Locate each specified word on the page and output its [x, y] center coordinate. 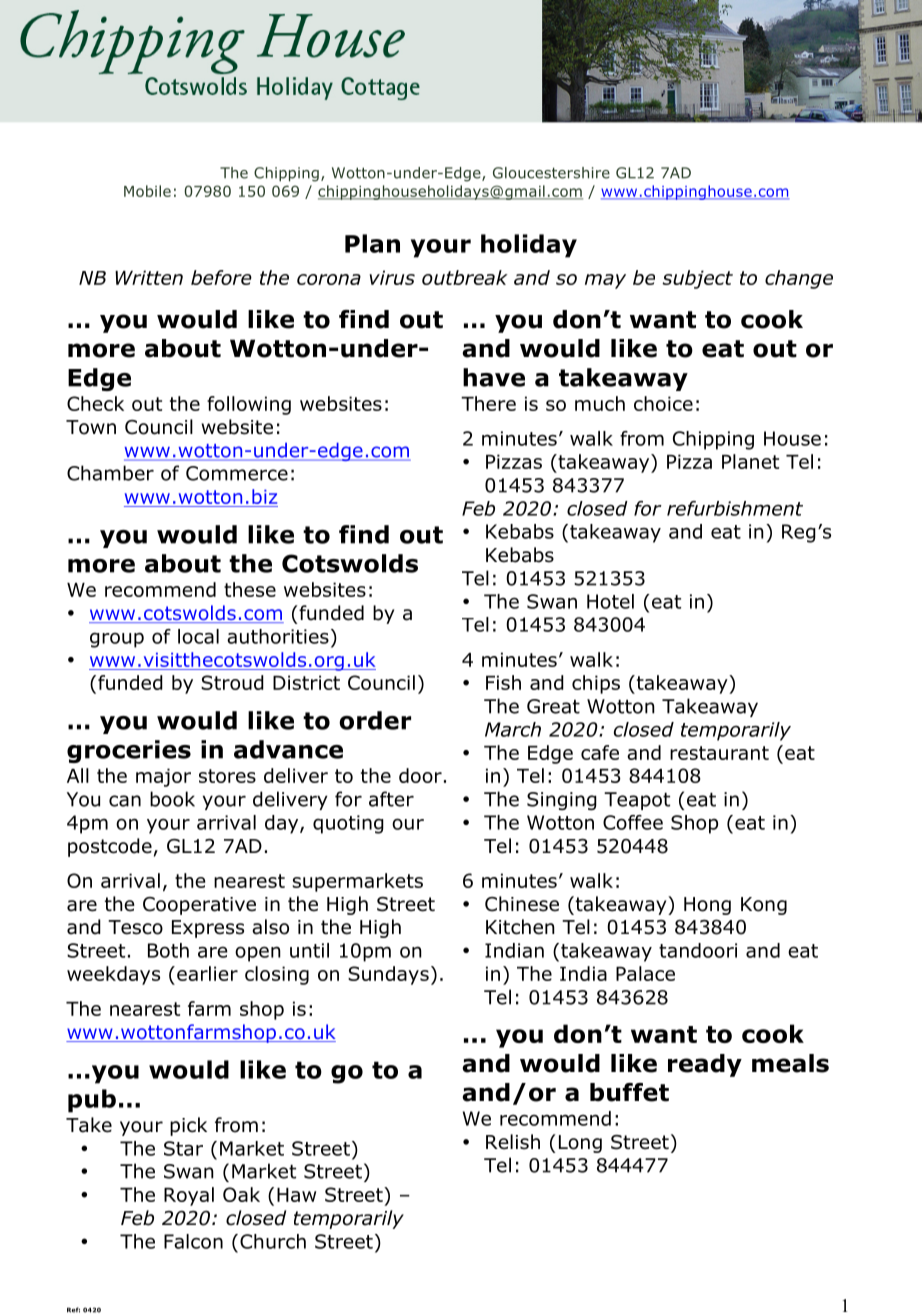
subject [697, 279]
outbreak [465, 277]
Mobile [147, 191]
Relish [513, 1142]
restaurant [719, 753]
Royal [189, 1196]
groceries [129, 751]
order [375, 720]
